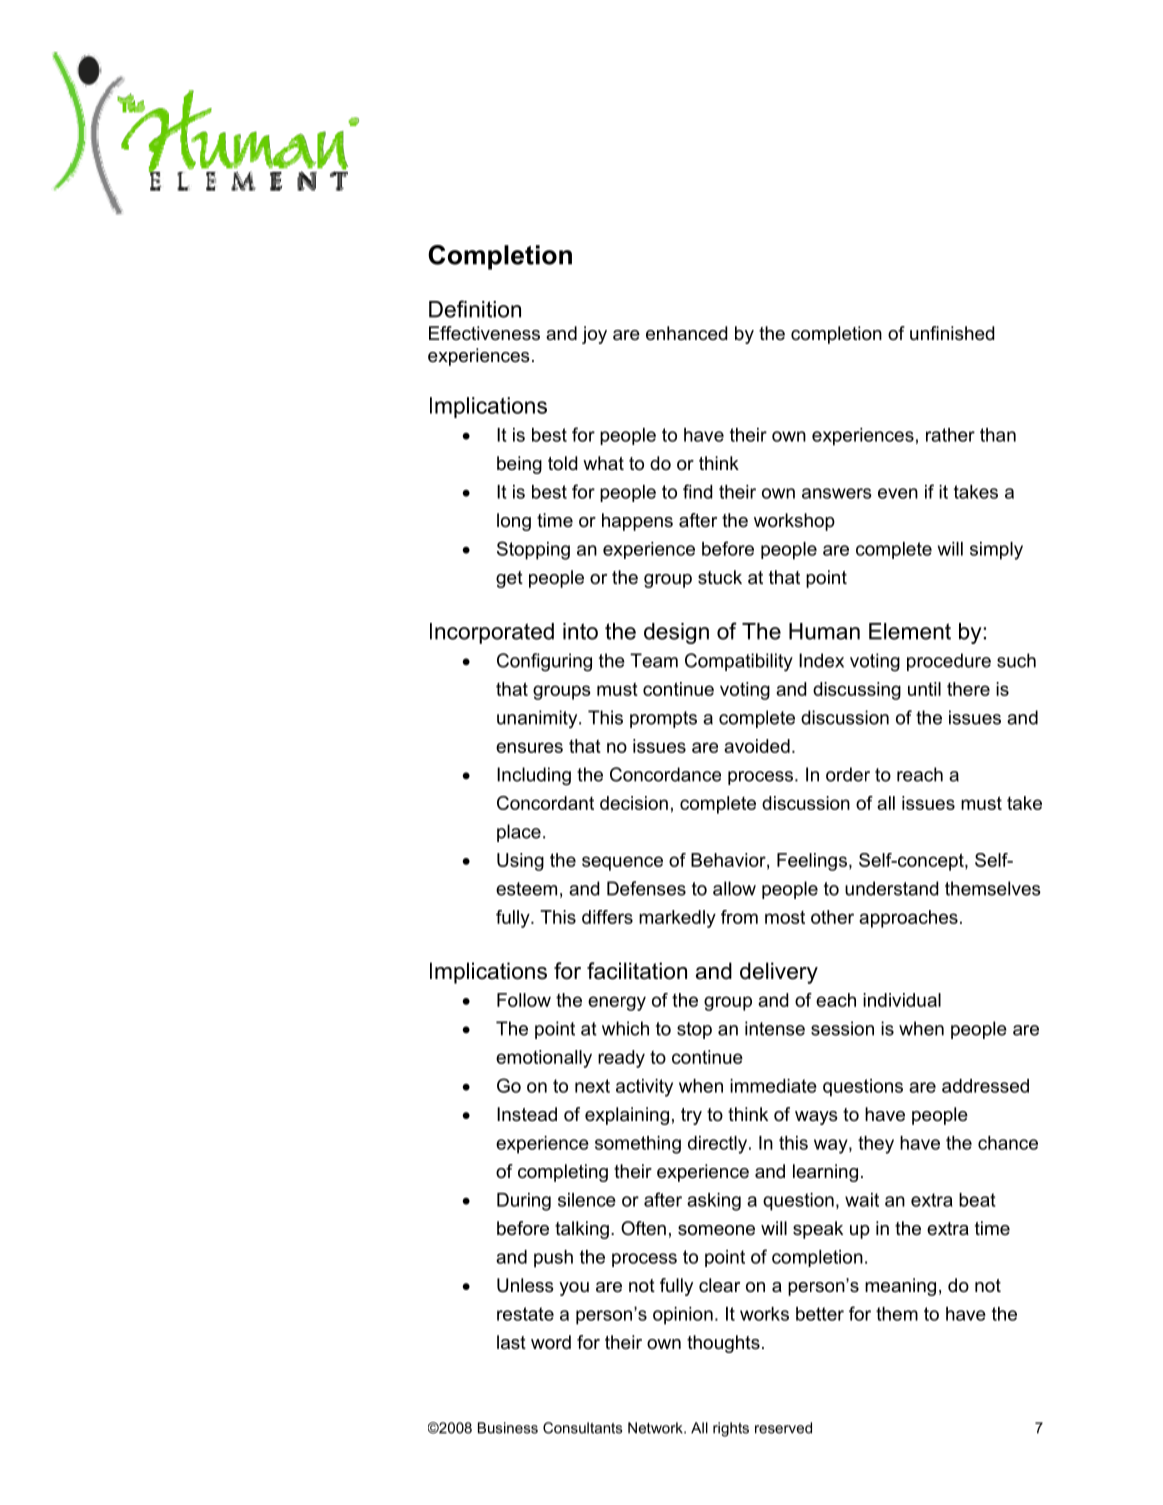 This screenshot has height=1505, width=1163. What do you see at coordinates (508, 1428) in the screenshot?
I see `Business` at bounding box center [508, 1428].
